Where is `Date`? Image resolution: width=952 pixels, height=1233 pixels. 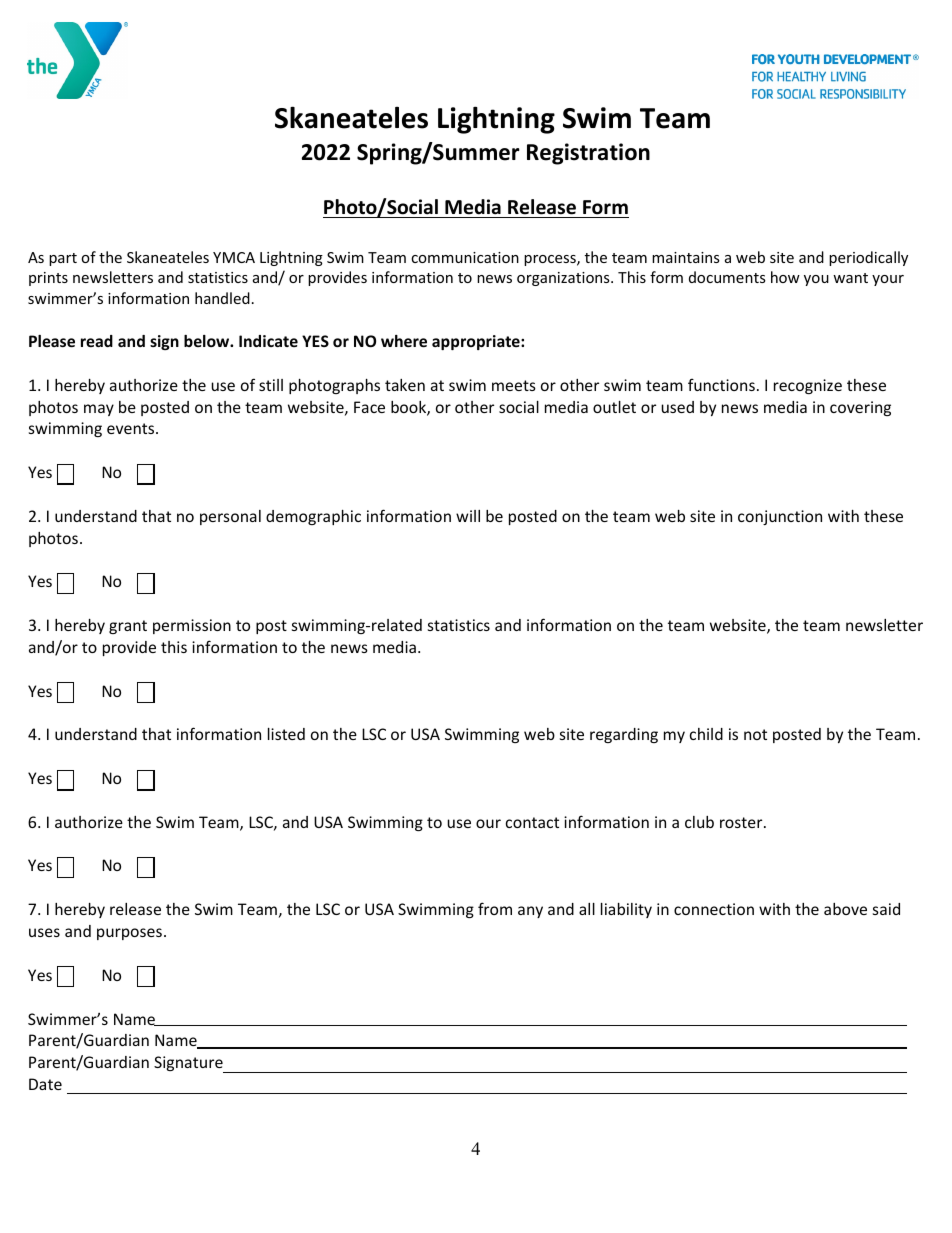 Date is located at coordinates (45, 1084).
